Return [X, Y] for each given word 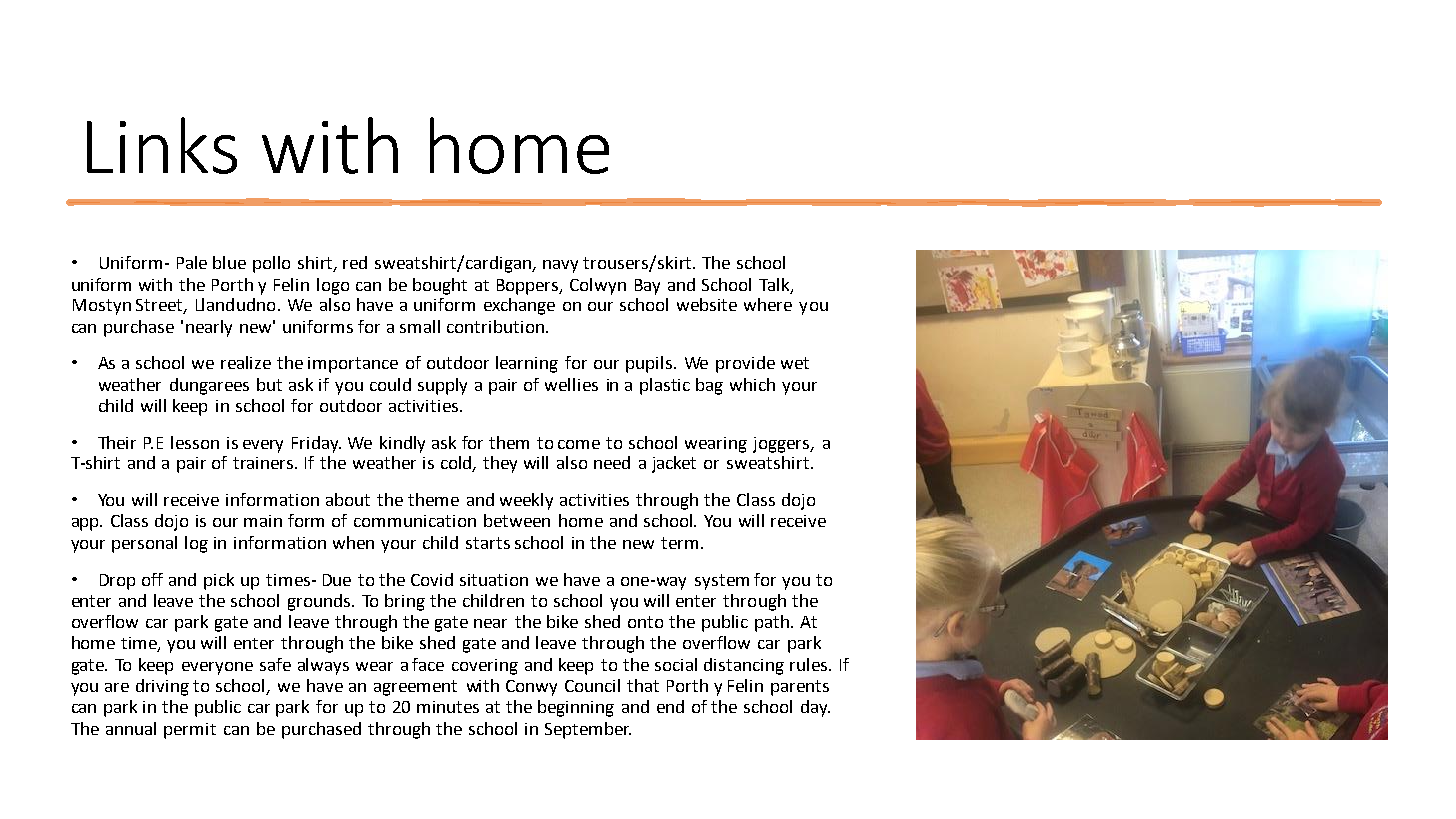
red [355, 262]
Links [162, 145]
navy [560, 266]
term [679, 543]
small [420, 326]
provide [745, 364]
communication [415, 521]
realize [246, 362]
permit [190, 731]
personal [144, 544]
